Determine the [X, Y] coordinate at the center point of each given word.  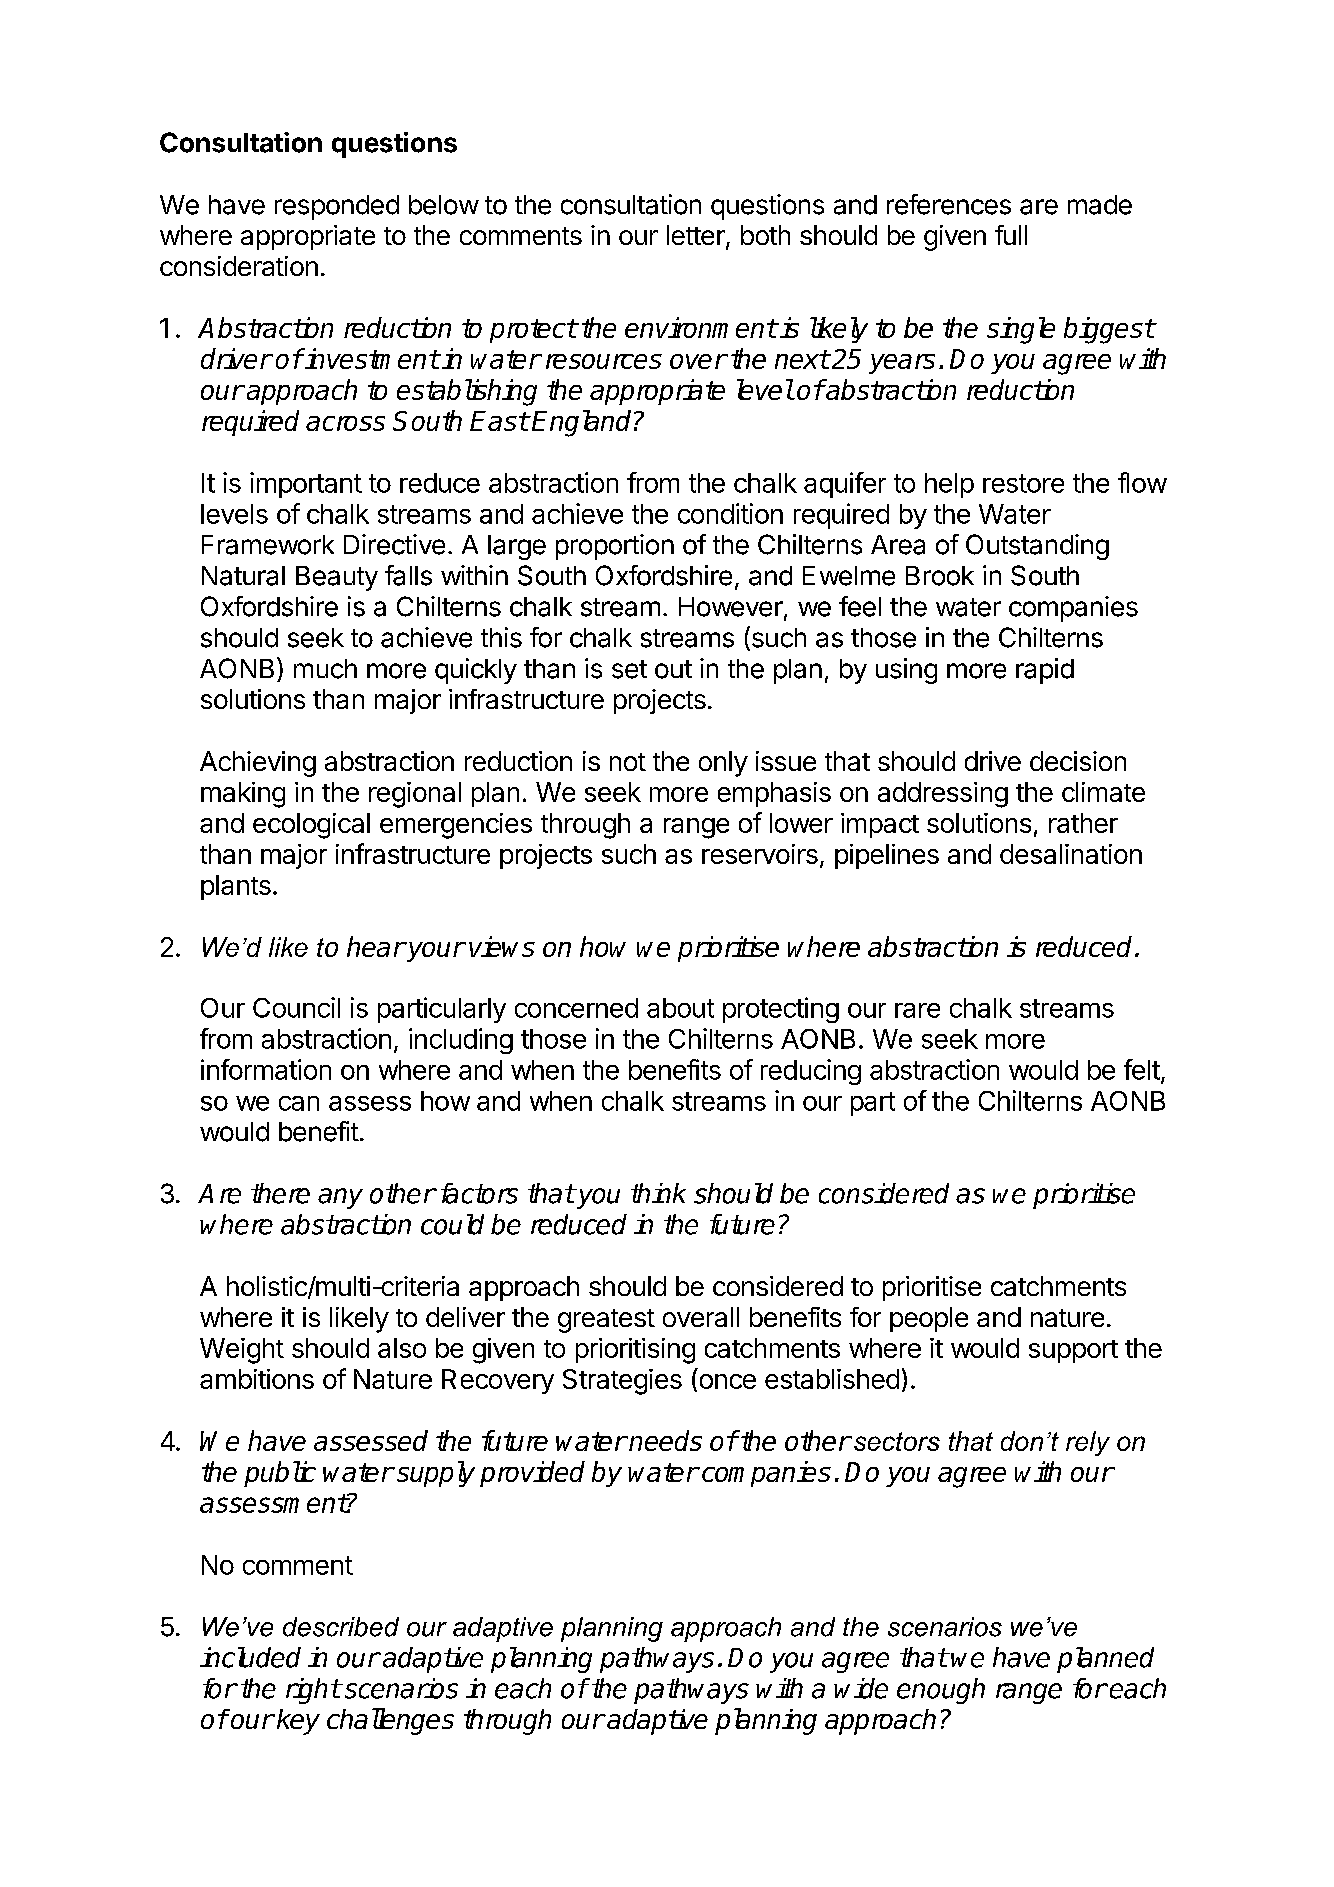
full [1011, 235]
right [313, 1691]
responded [337, 207]
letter [697, 236]
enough [941, 1691]
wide [861, 1688]
